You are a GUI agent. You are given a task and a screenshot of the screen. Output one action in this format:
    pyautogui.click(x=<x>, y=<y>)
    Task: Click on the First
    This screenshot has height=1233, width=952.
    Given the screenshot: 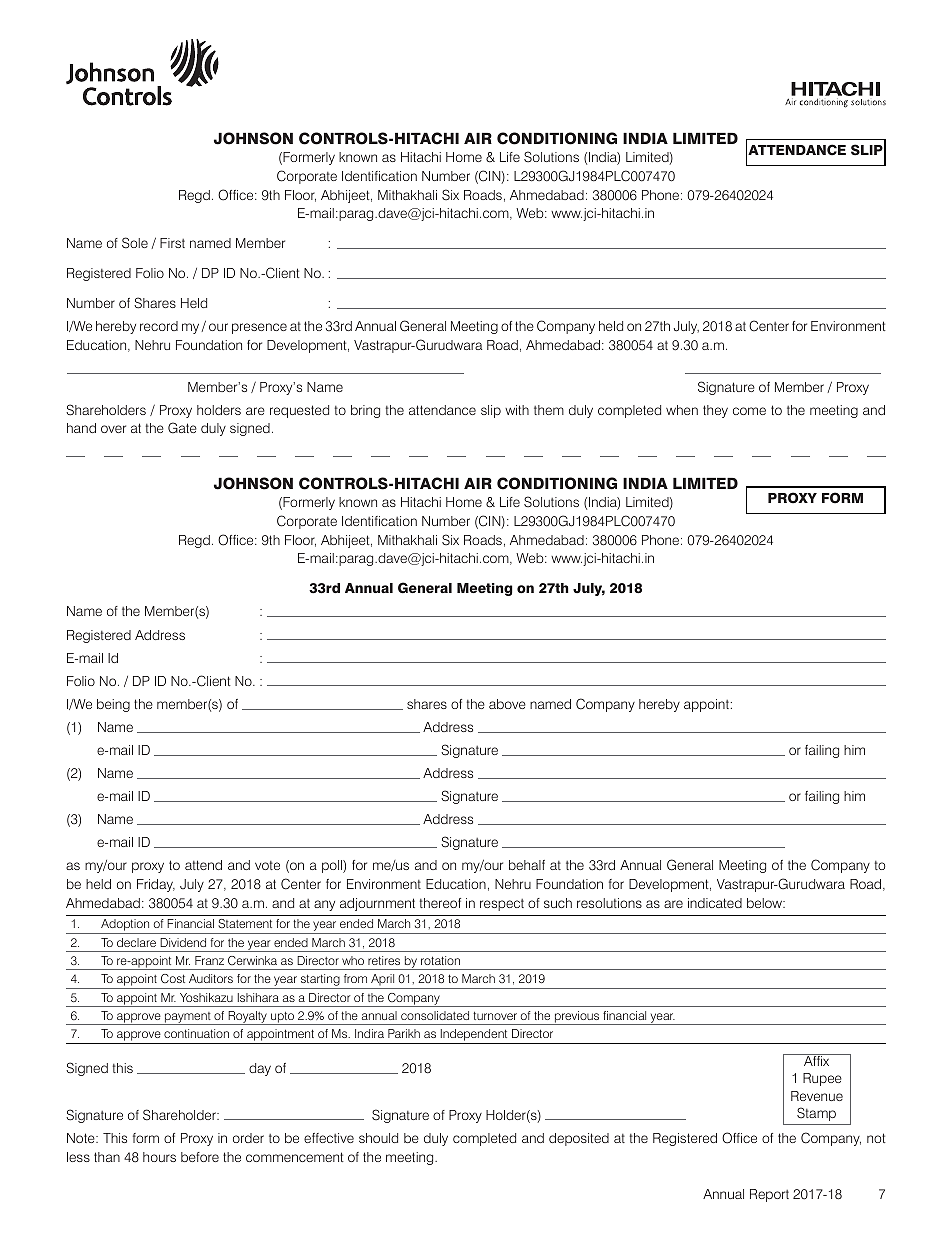 What is the action you would take?
    pyautogui.click(x=172, y=243)
